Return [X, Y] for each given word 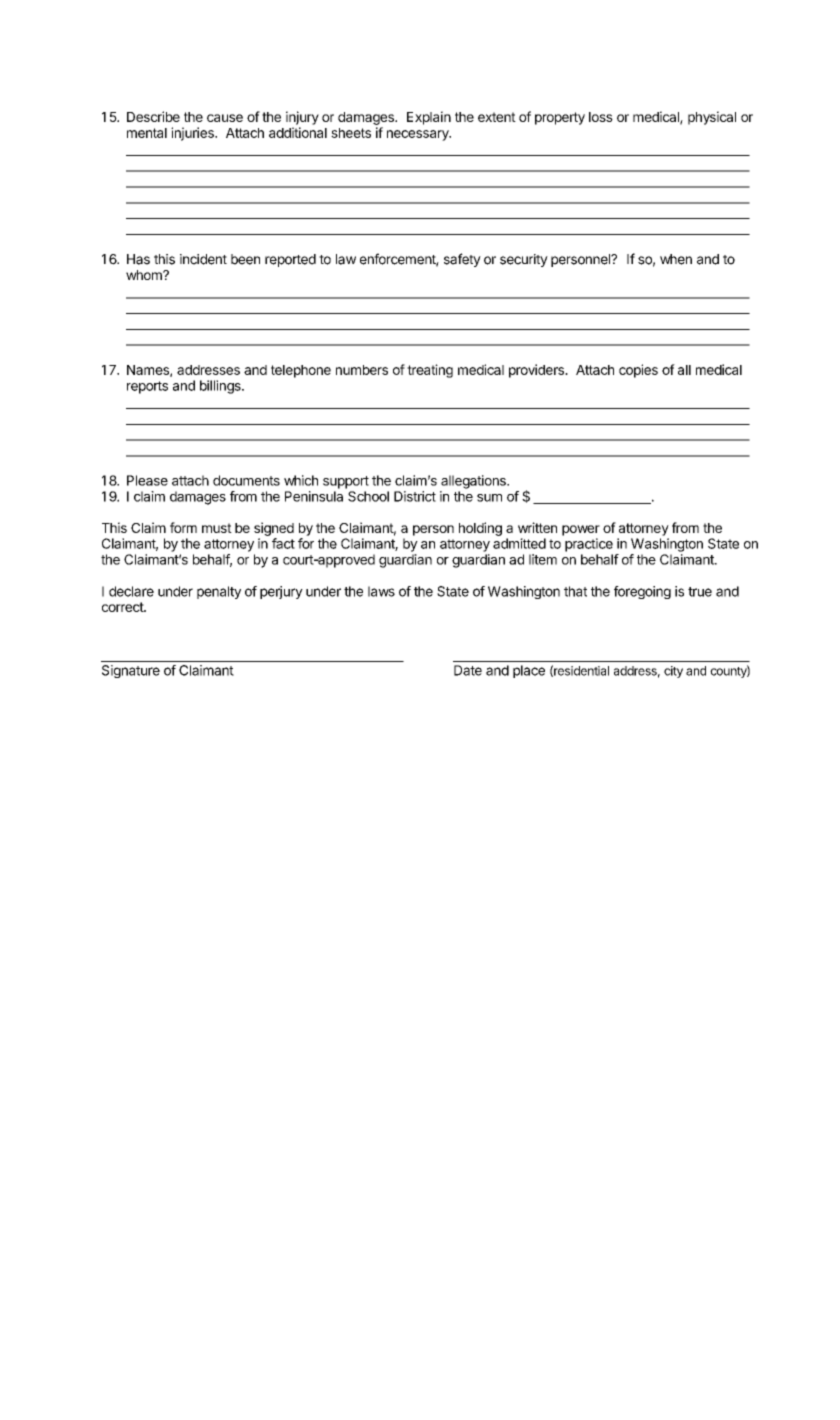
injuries [193, 134]
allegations [474, 482]
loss [601, 117]
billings [221, 387]
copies [638, 371]
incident [203, 259]
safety [462, 260]
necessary [419, 135]
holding [480, 529]
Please [147, 480]
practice [589, 545]
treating [430, 371]
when [676, 259]
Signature [131, 671]
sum [489, 498]
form [183, 527]
